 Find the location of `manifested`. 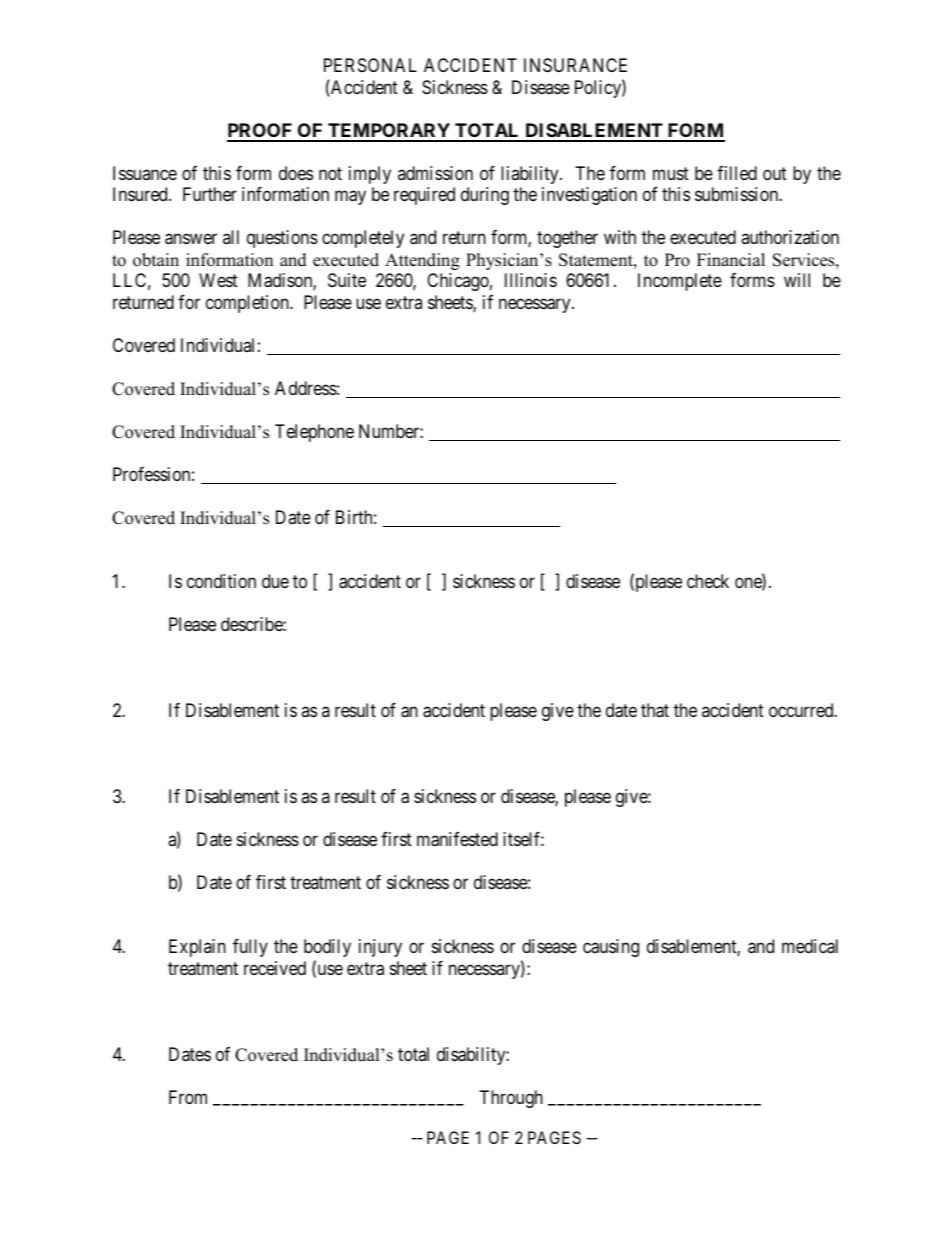

manifested is located at coordinates (457, 839).
